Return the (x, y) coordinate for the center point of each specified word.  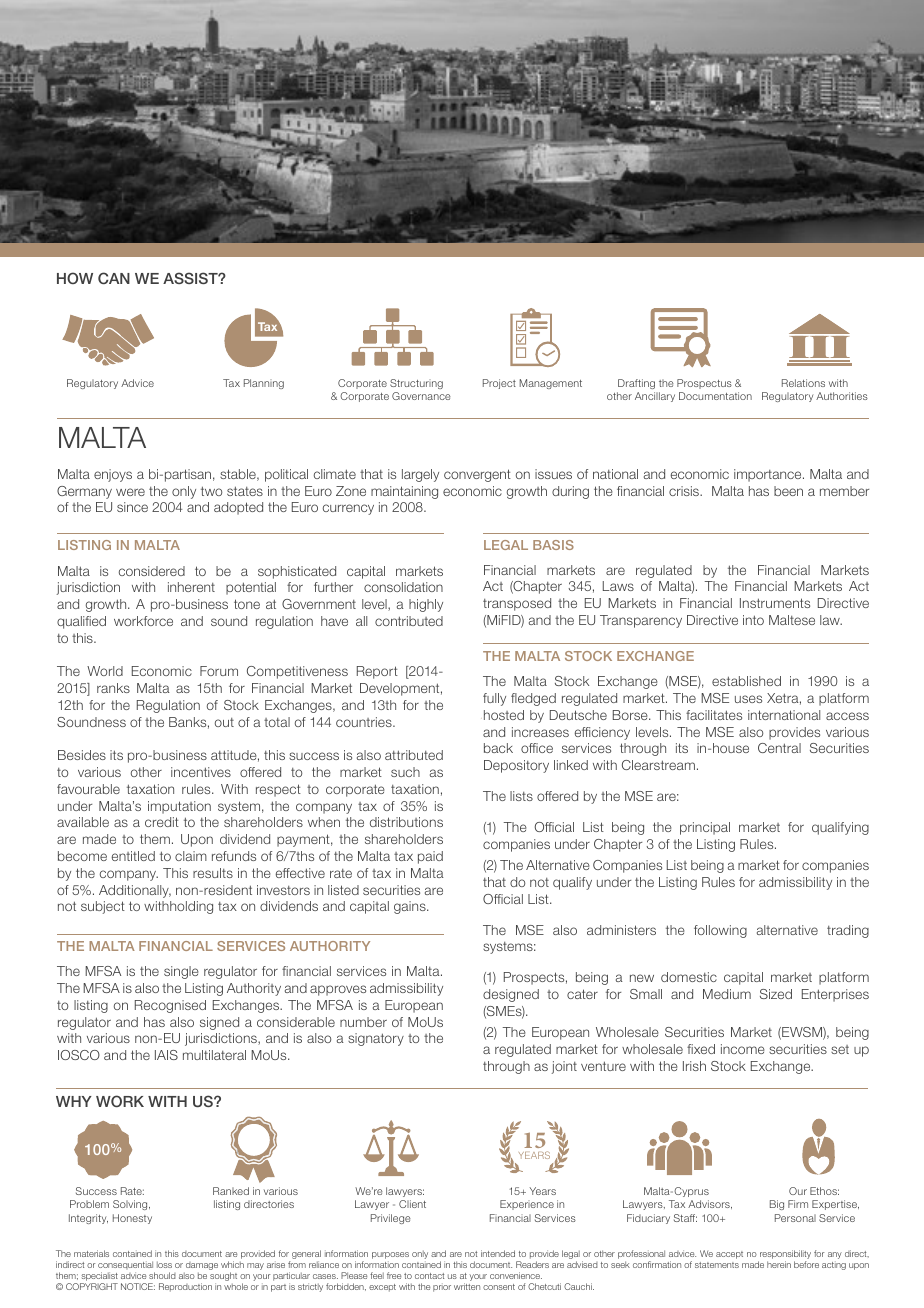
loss (164, 1264)
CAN (114, 278)
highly (426, 605)
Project (499, 384)
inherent (191, 587)
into (753, 620)
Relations (803, 383)
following (720, 931)
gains (411, 907)
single (181, 972)
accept (729, 1255)
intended (498, 1253)
